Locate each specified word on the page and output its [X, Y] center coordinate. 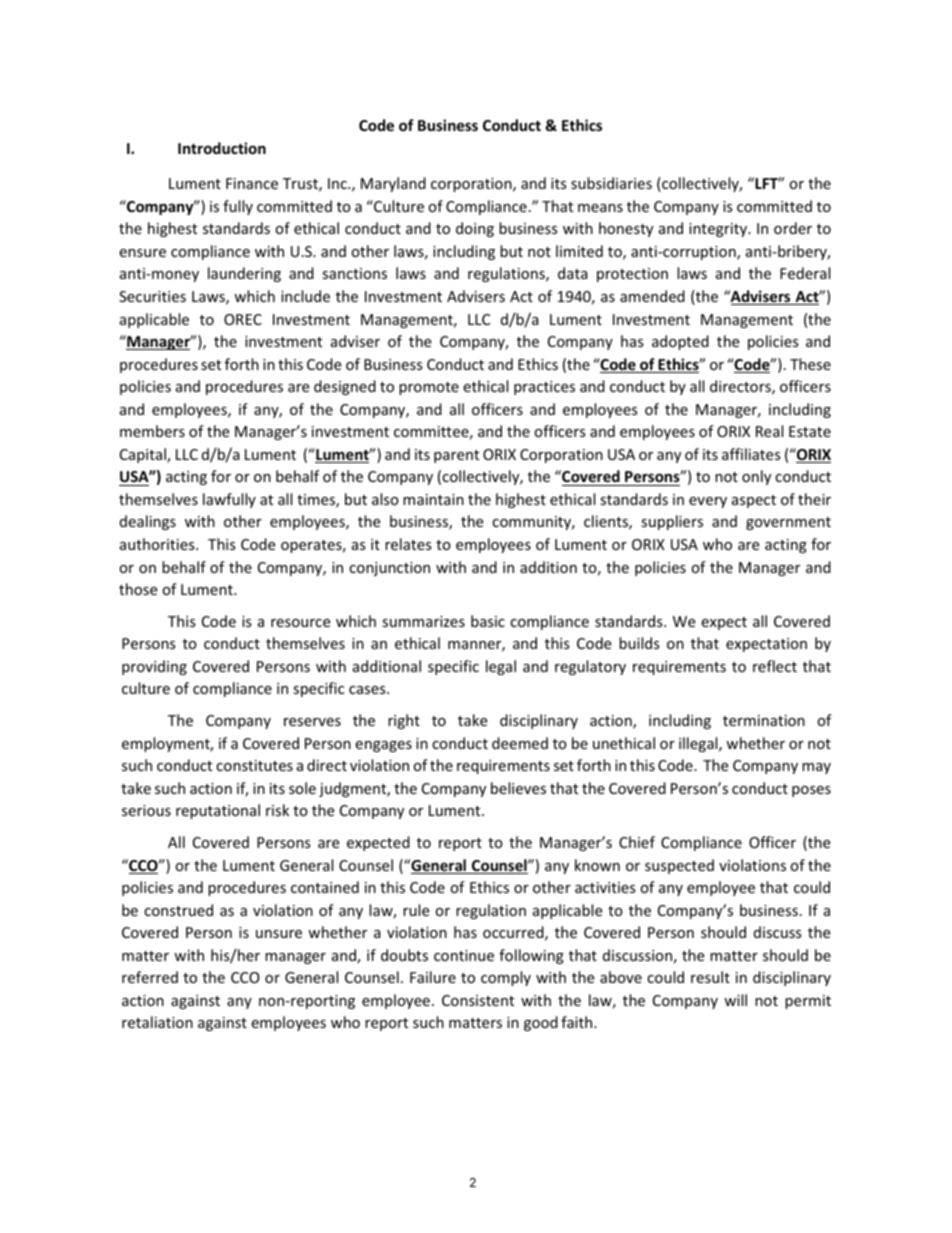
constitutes [254, 765]
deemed [520, 743]
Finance [252, 183]
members [152, 431]
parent [456, 456]
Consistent [478, 1000]
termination [764, 720]
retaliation [157, 1022]
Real [769, 431]
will [735, 1000]
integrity [719, 230]
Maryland [393, 184]
